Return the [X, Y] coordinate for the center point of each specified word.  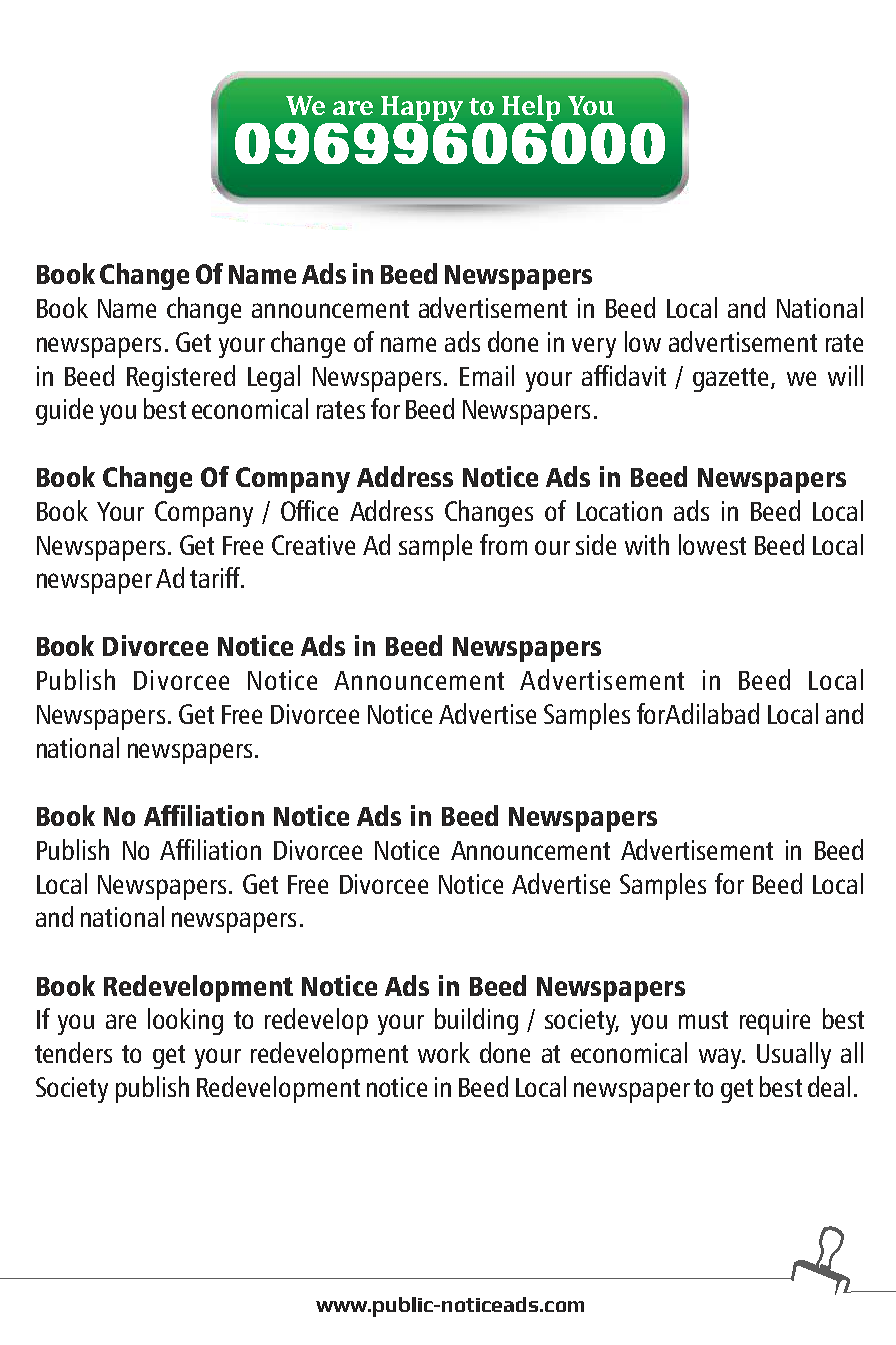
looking [185, 1021]
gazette [732, 380]
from [503, 544]
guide [64, 411]
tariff [216, 577]
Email [487, 375]
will [845, 375]
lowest [712, 544]
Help [532, 109]
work [444, 1052]
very [594, 347]
